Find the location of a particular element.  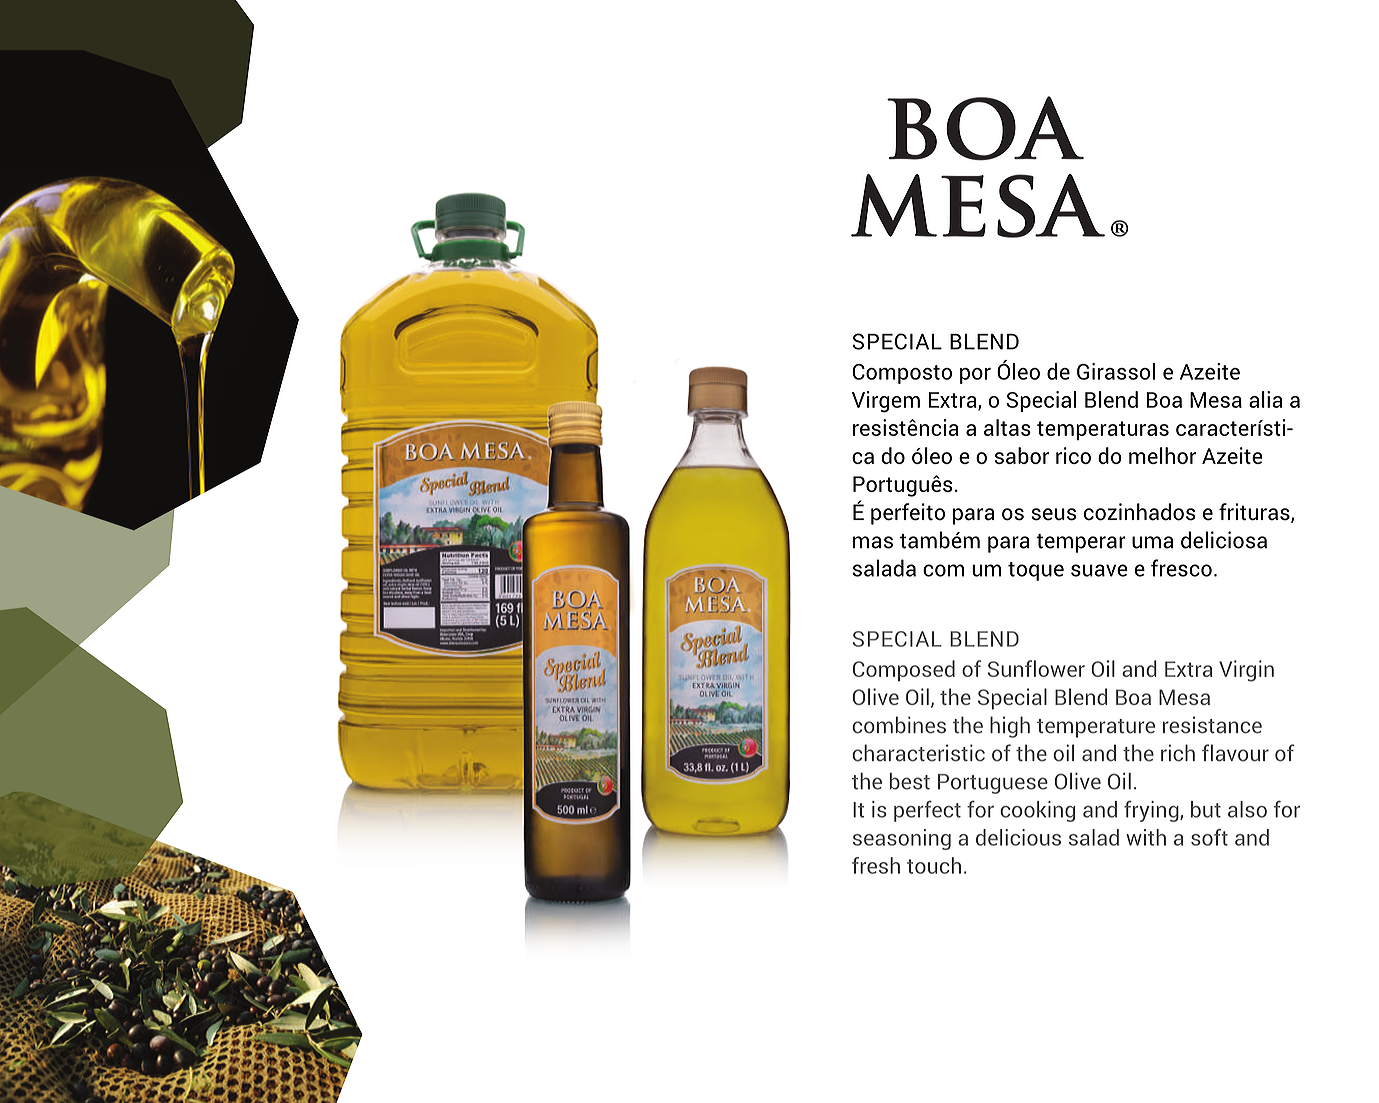

alia is located at coordinates (1265, 399).
